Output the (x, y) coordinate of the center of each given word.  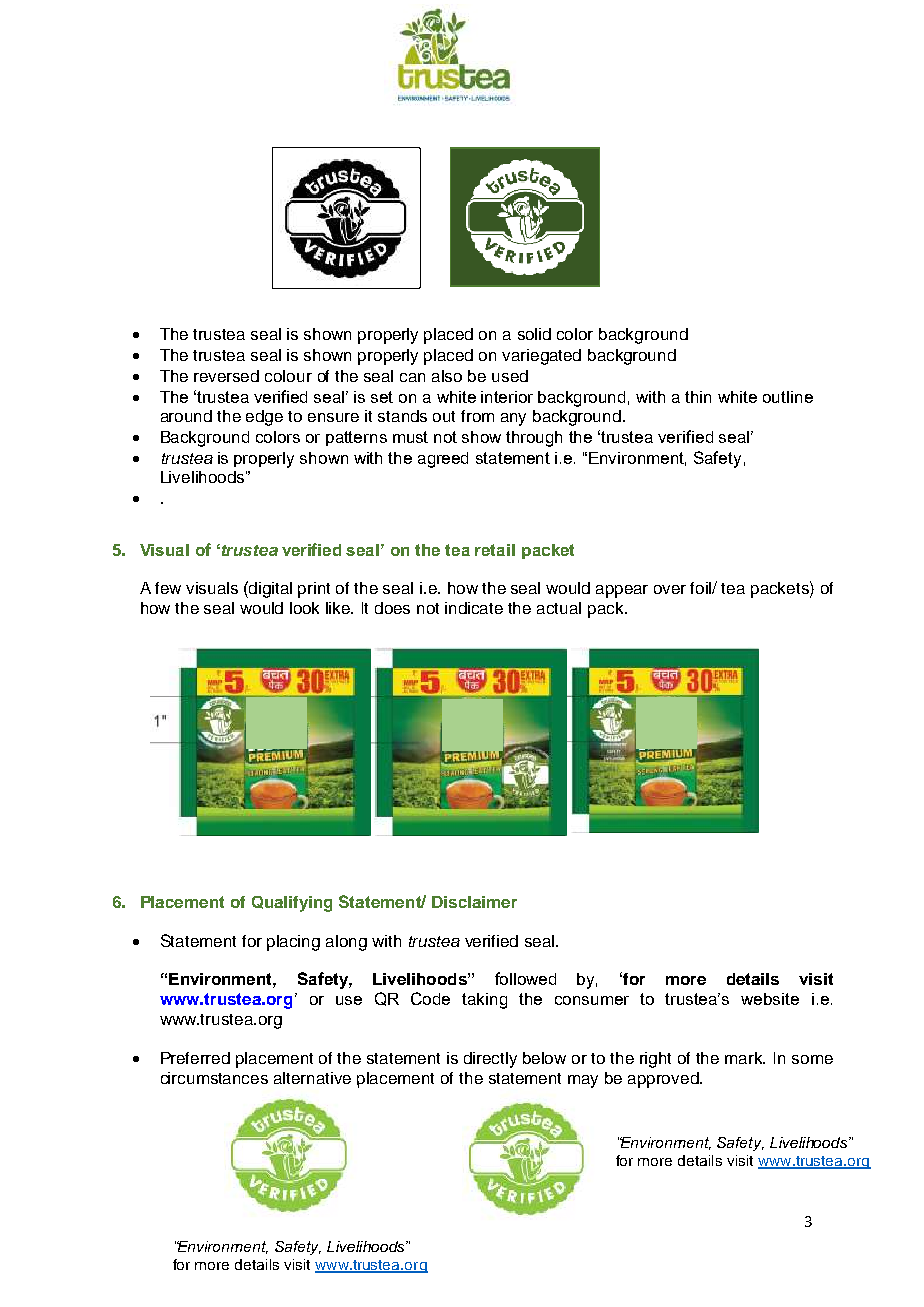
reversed (226, 376)
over (670, 589)
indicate (474, 608)
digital (269, 589)
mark (745, 1058)
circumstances (214, 1078)
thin (698, 397)
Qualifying (292, 904)
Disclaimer (474, 902)
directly (490, 1060)
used (510, 376)
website (770, 999)
